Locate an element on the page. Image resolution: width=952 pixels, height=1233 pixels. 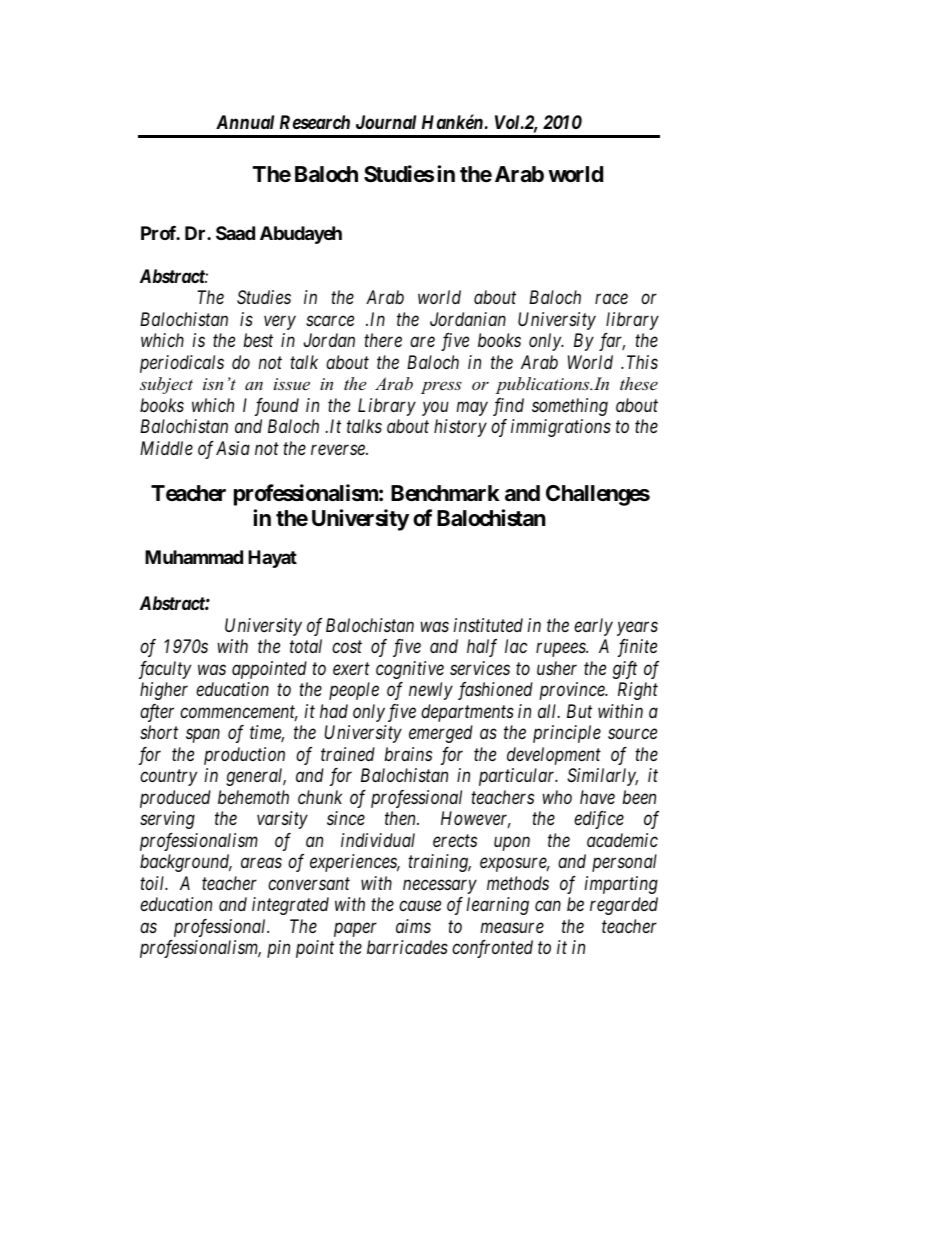
pin is located at coordinates (278, 949).
